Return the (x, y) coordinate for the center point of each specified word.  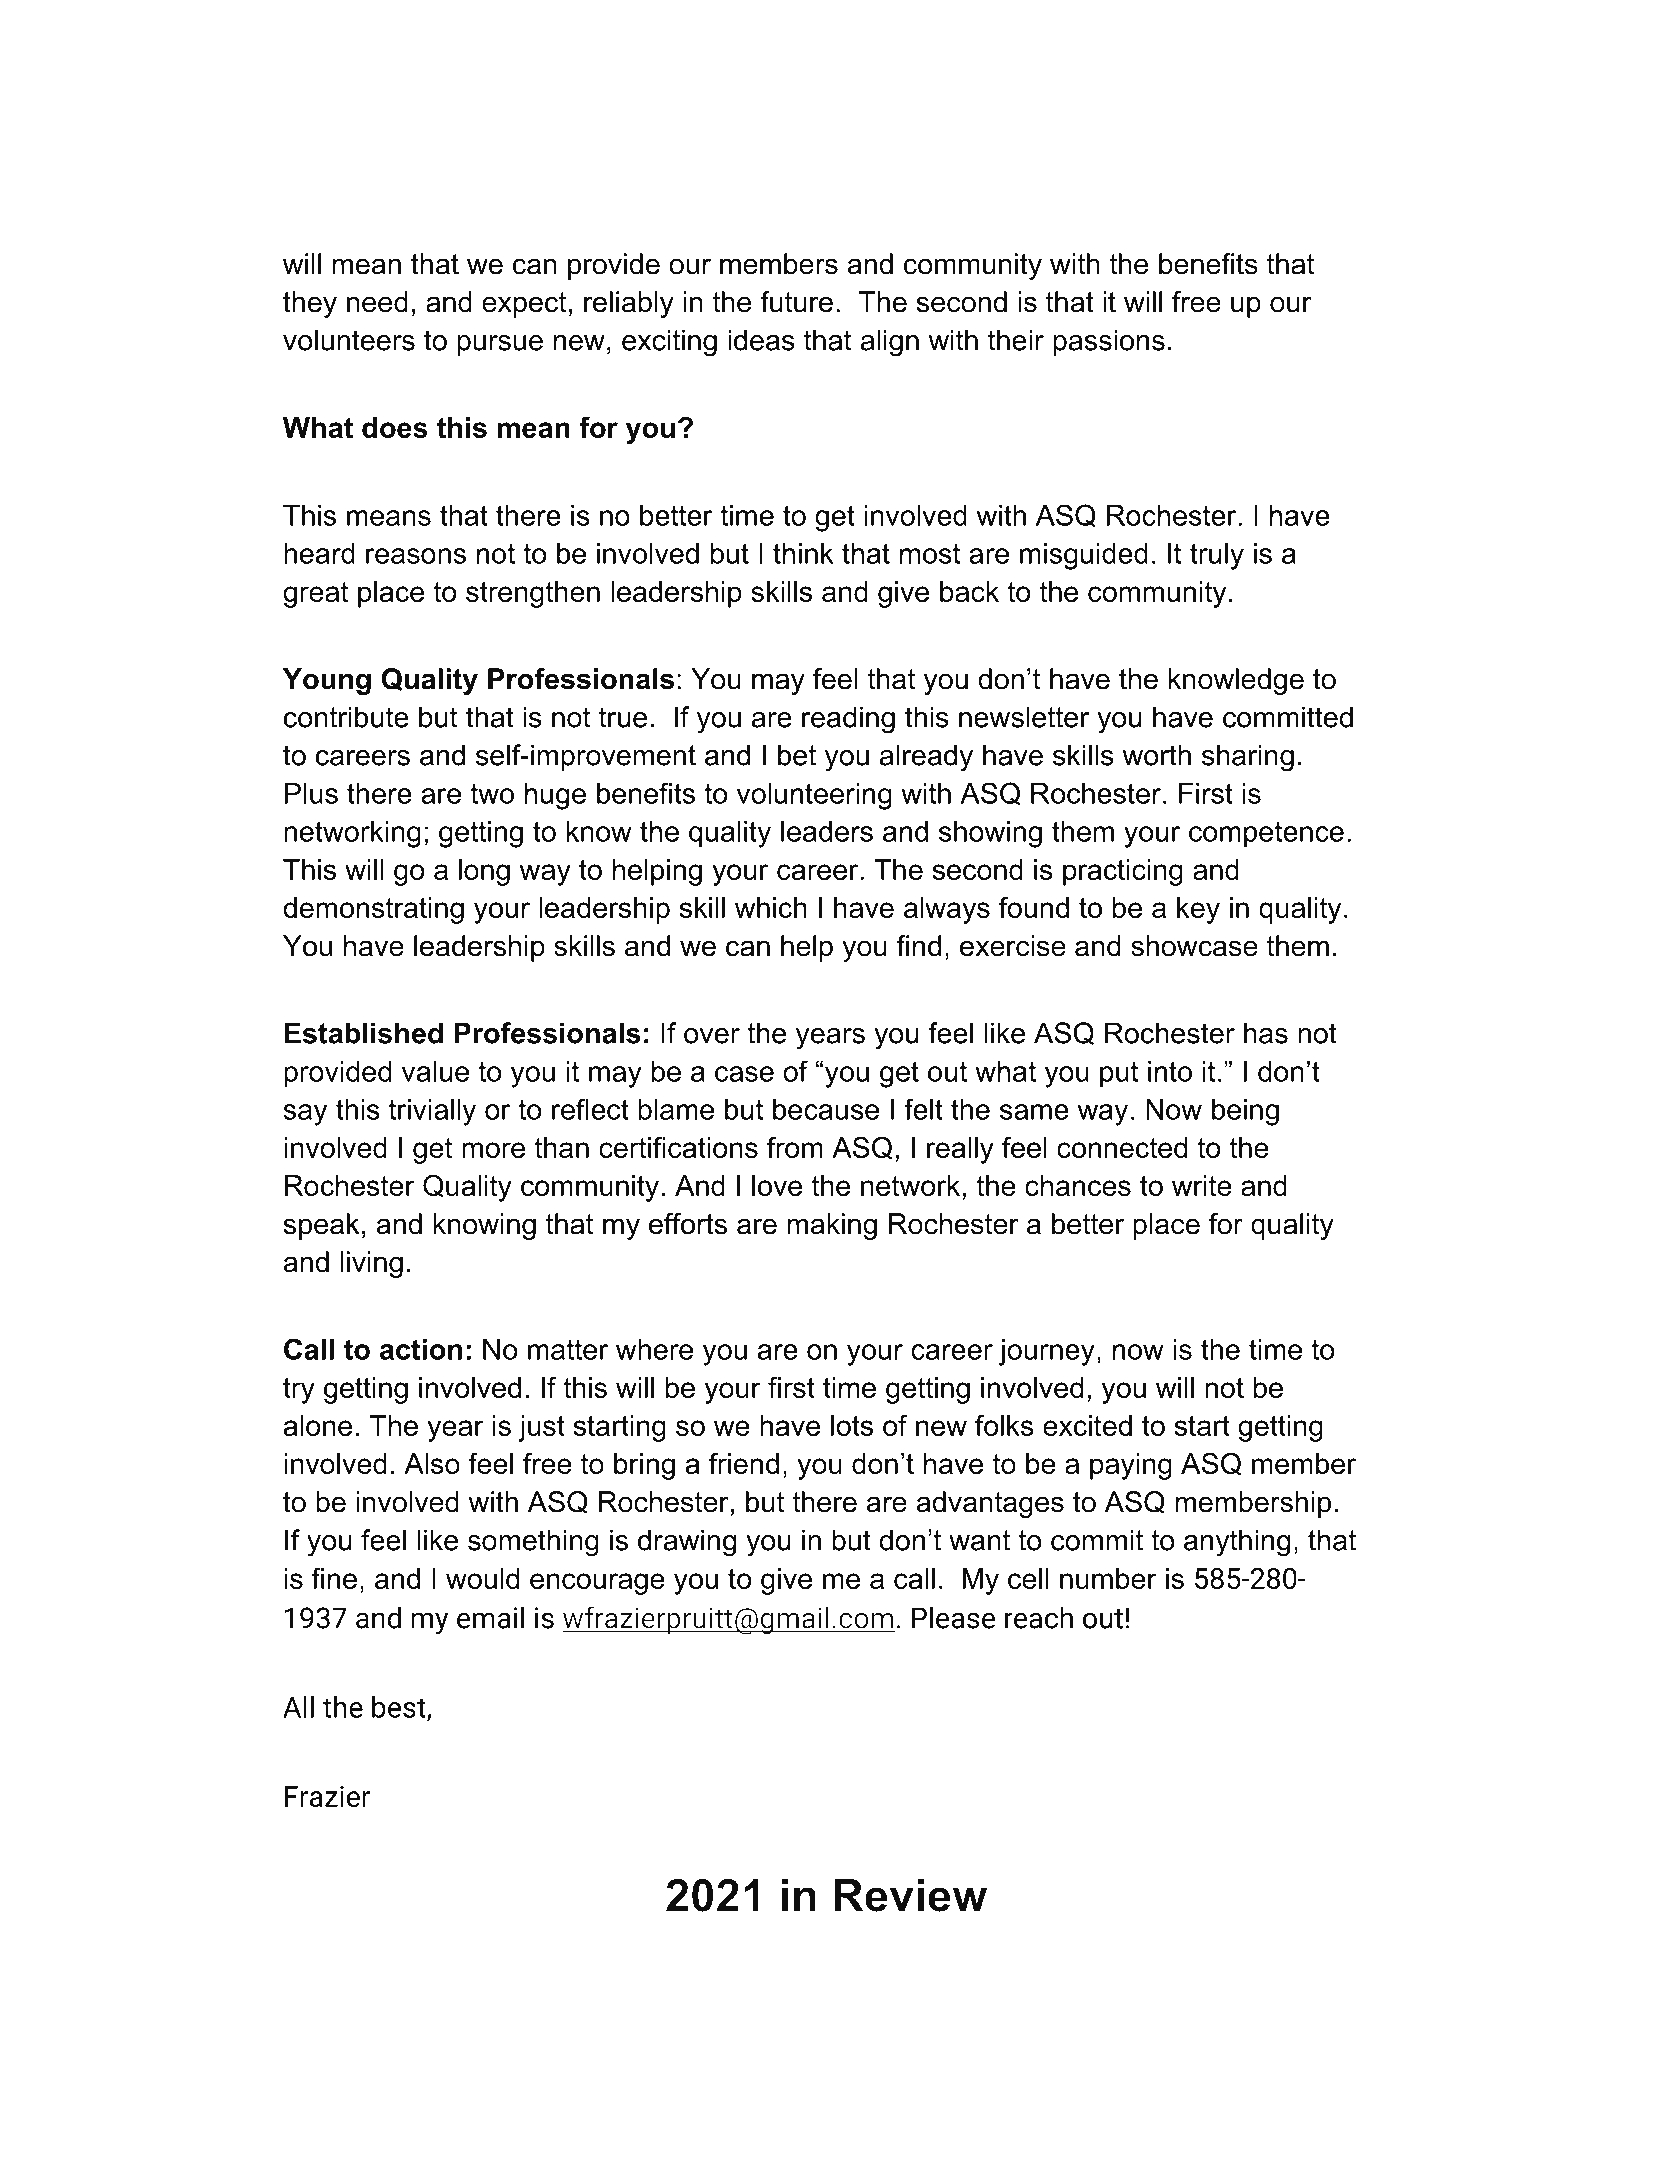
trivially (432, 1112)
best (400, 1708)
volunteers (349, 340)
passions (1109, 342)
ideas (761, 340)
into (1170, 1071)
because (826, 1109)
